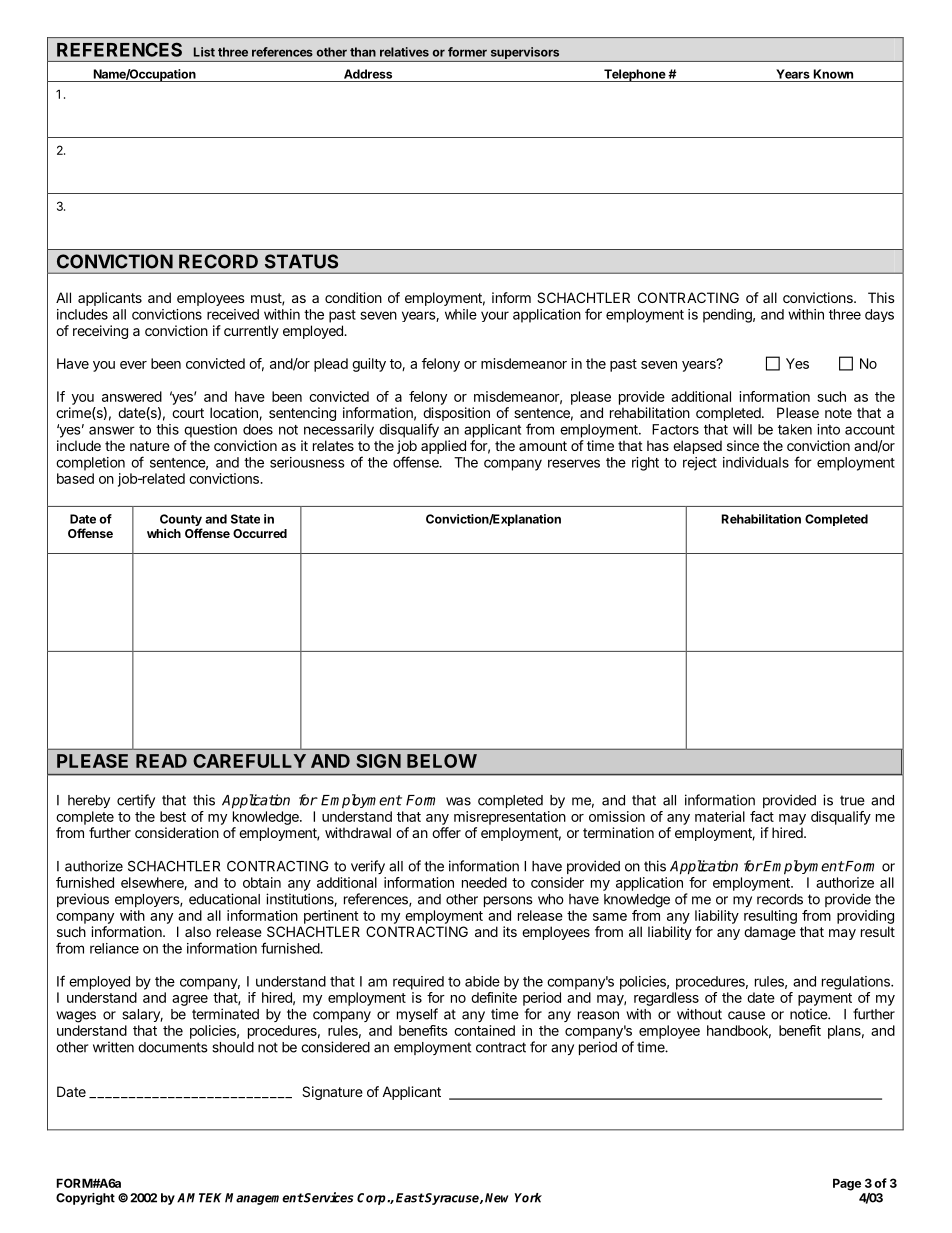  What do you see at coordinates (838, 413) in the screenshot?
I see `note` at bounding box center [838, 413].
